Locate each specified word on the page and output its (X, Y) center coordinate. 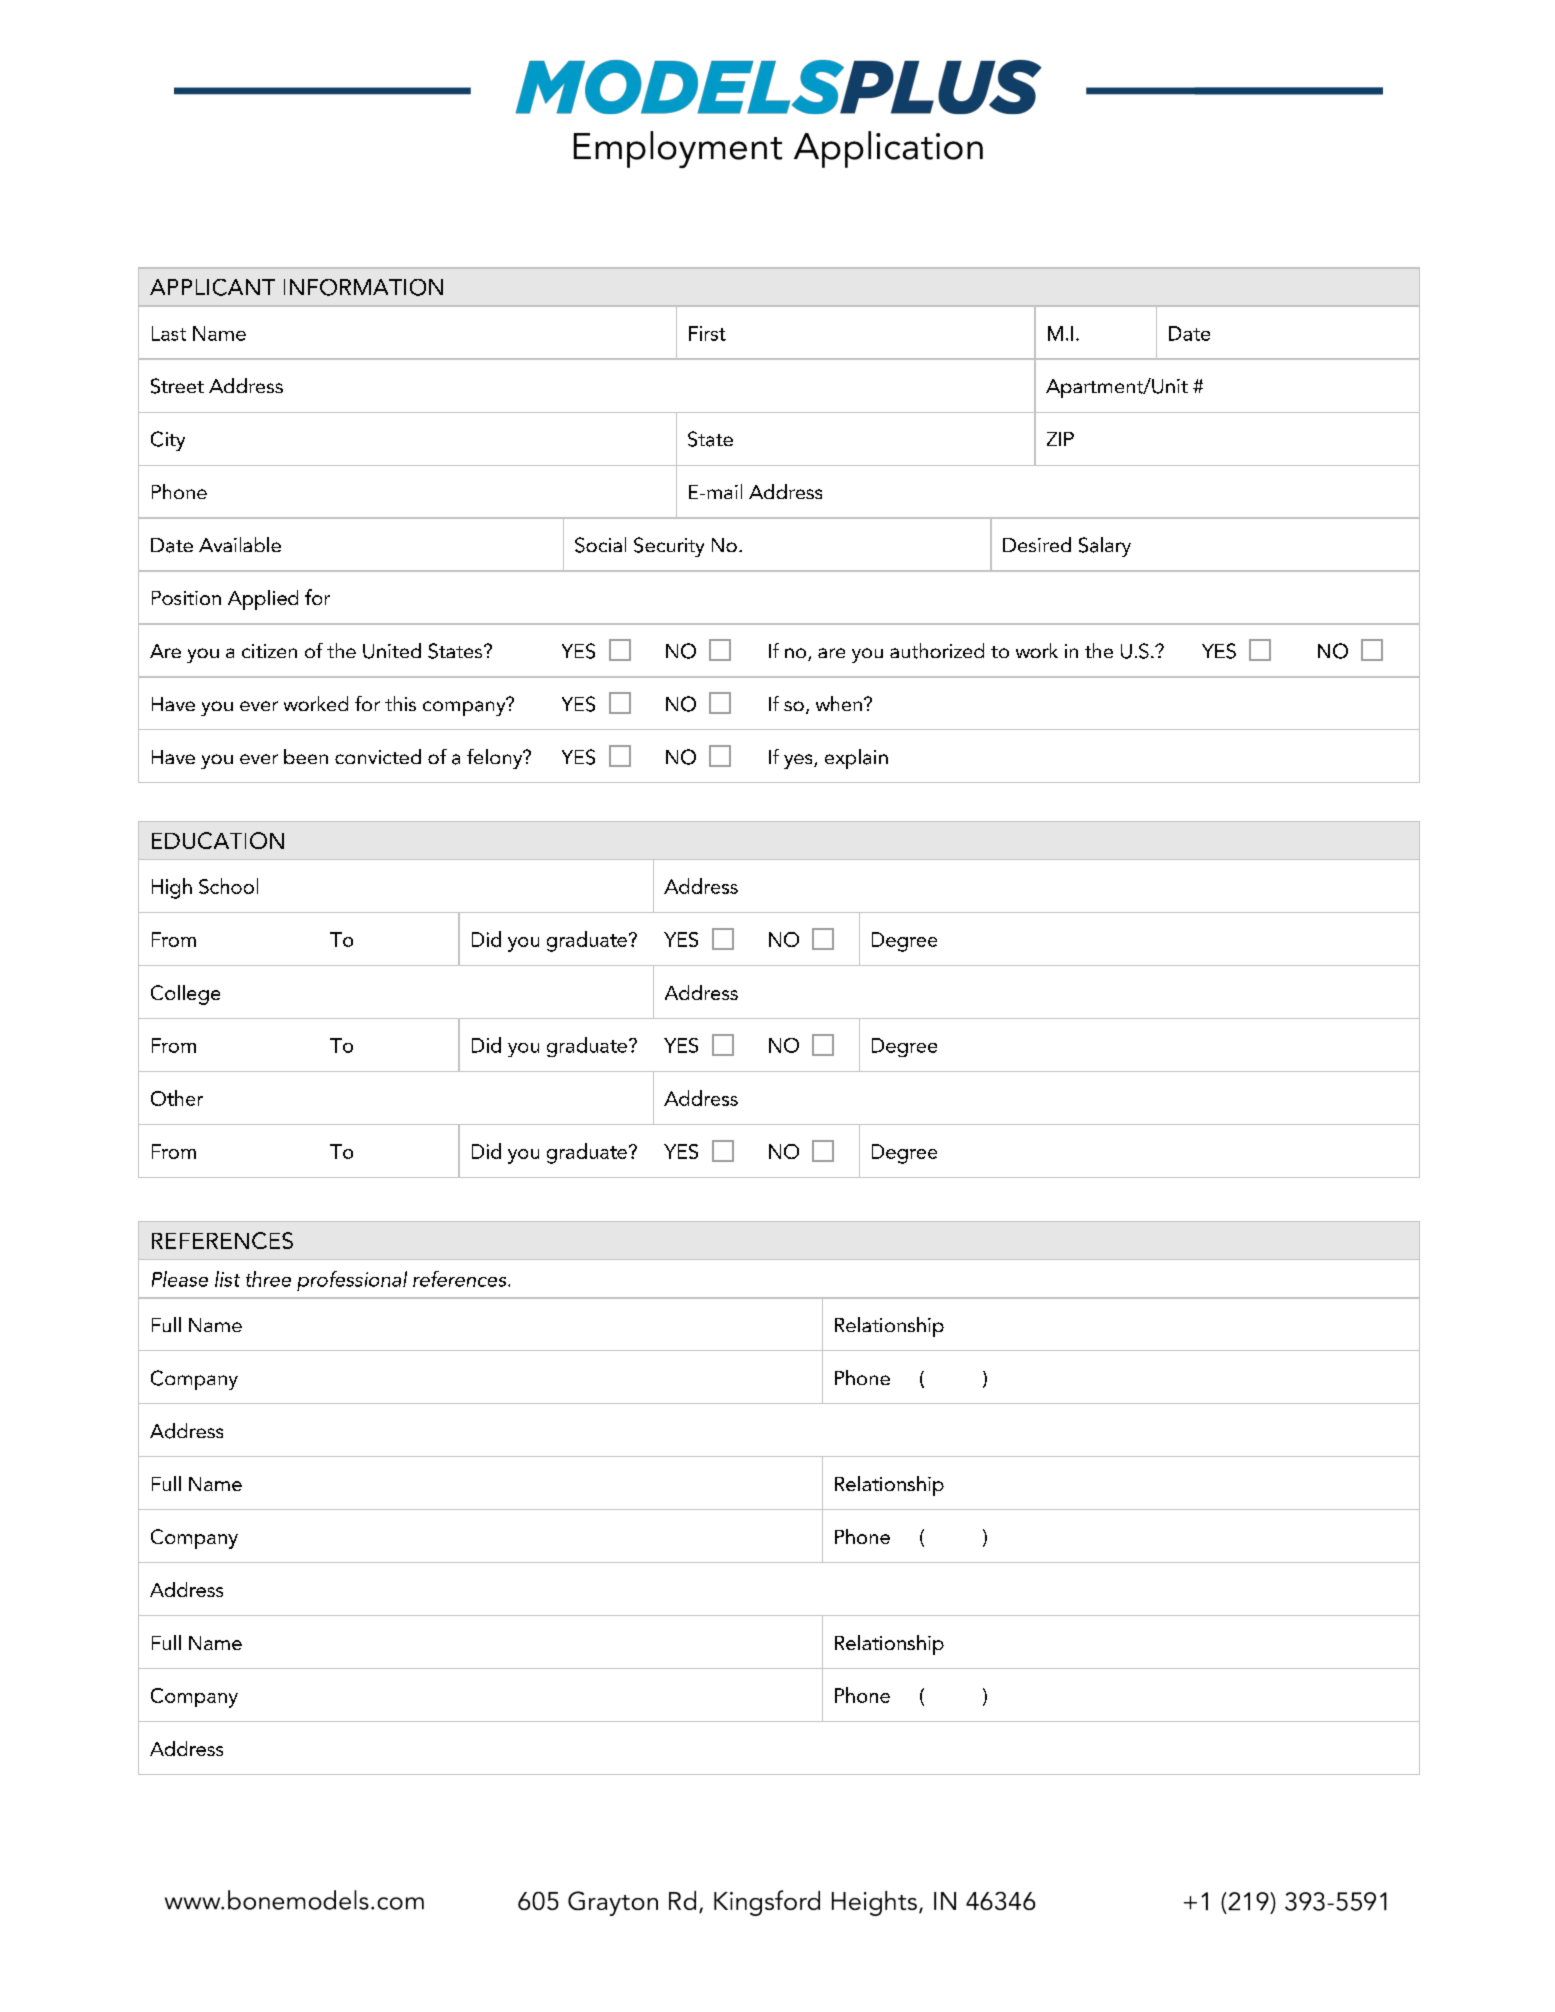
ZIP (1060, 439)
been (306, 756)
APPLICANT (212, 287)
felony (496, 759)
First (707, 333)
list (227, 1279)
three (268, 1279)
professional (352, 1281)
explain (856, 759)
